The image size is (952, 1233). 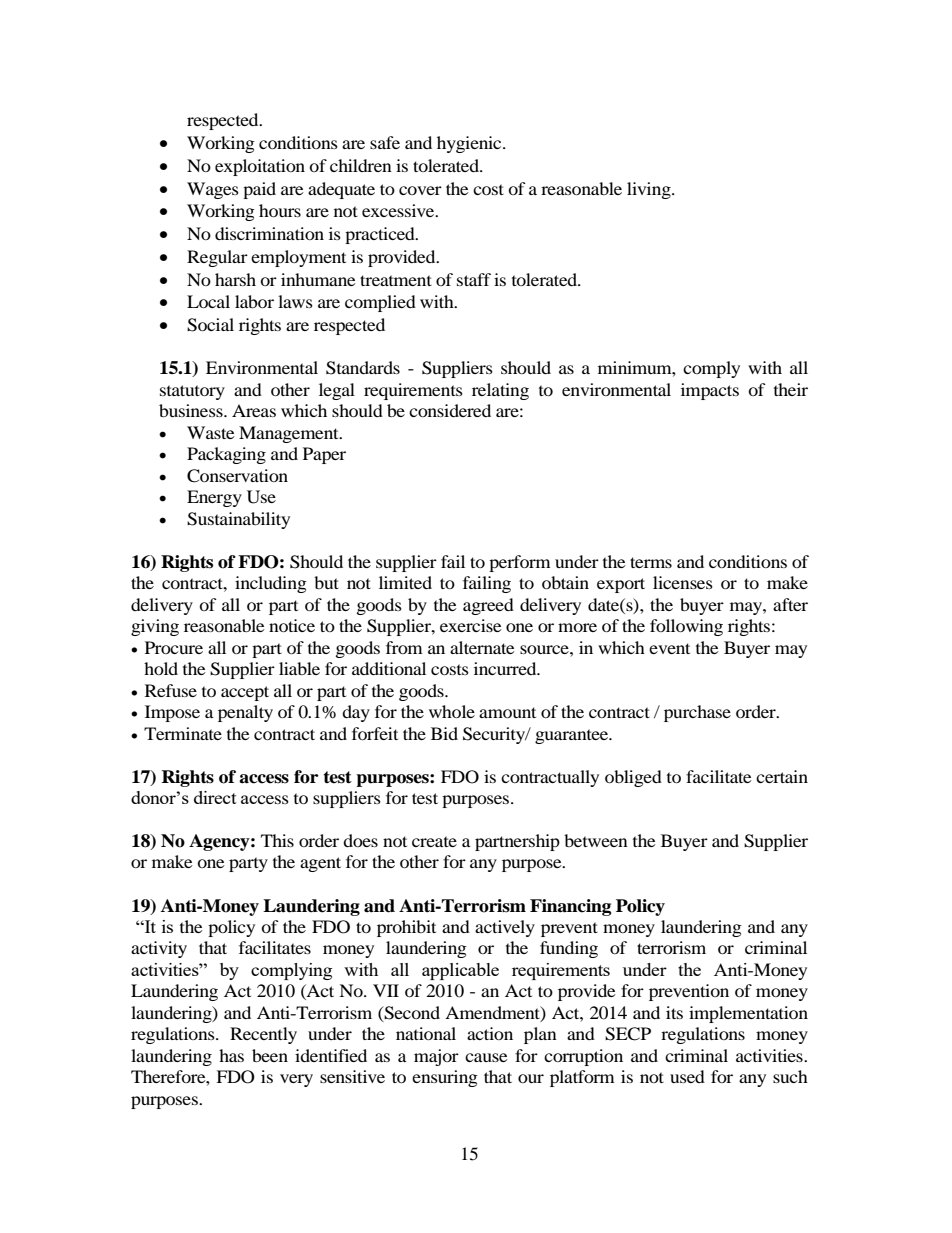 What do you see at coordinates (500, 391) in the screenshot?
I see `relating` at bounding box center [500, 391].
